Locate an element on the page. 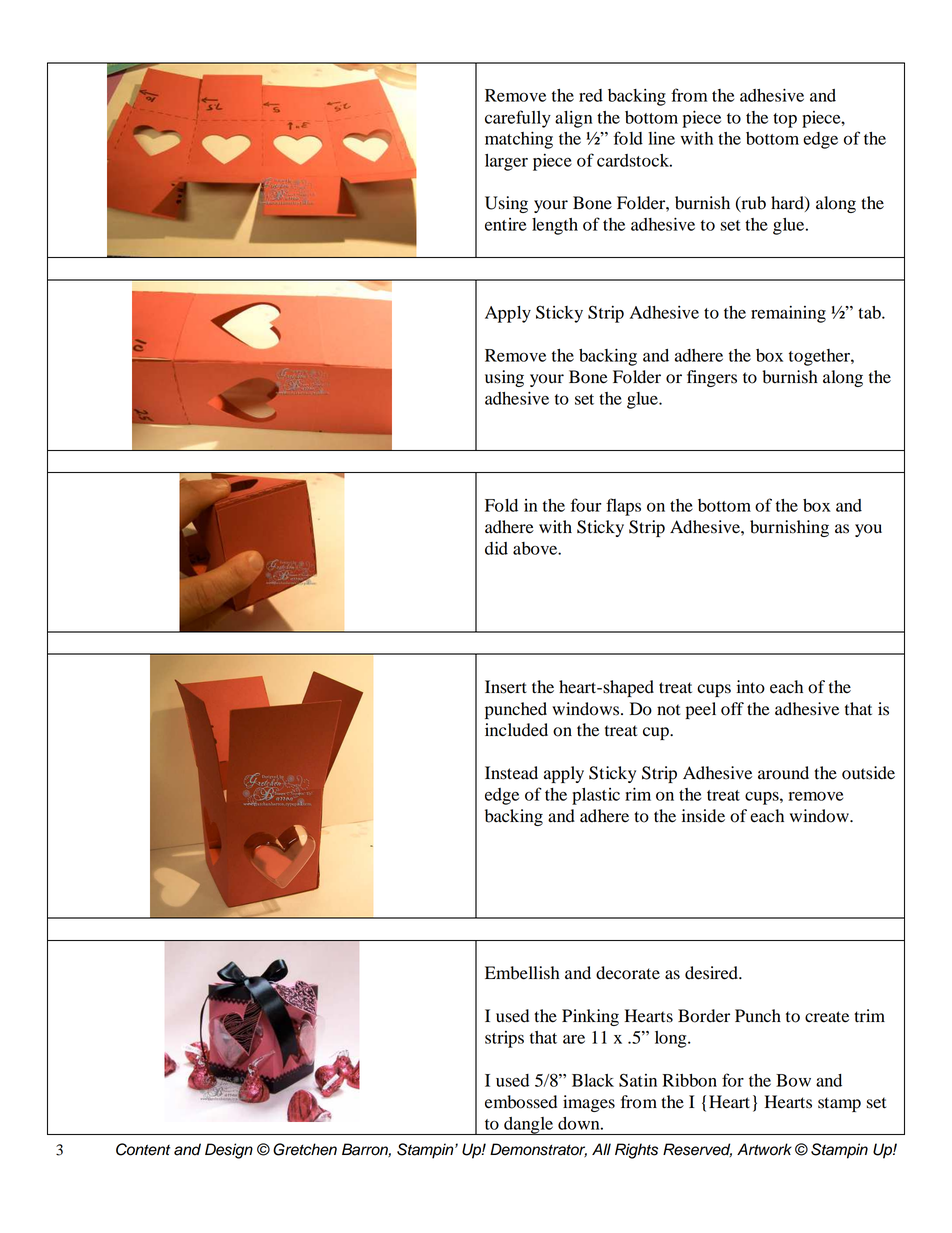 The height and width of the page is (1233, 952). matching is located at coordinates (519, 140).
